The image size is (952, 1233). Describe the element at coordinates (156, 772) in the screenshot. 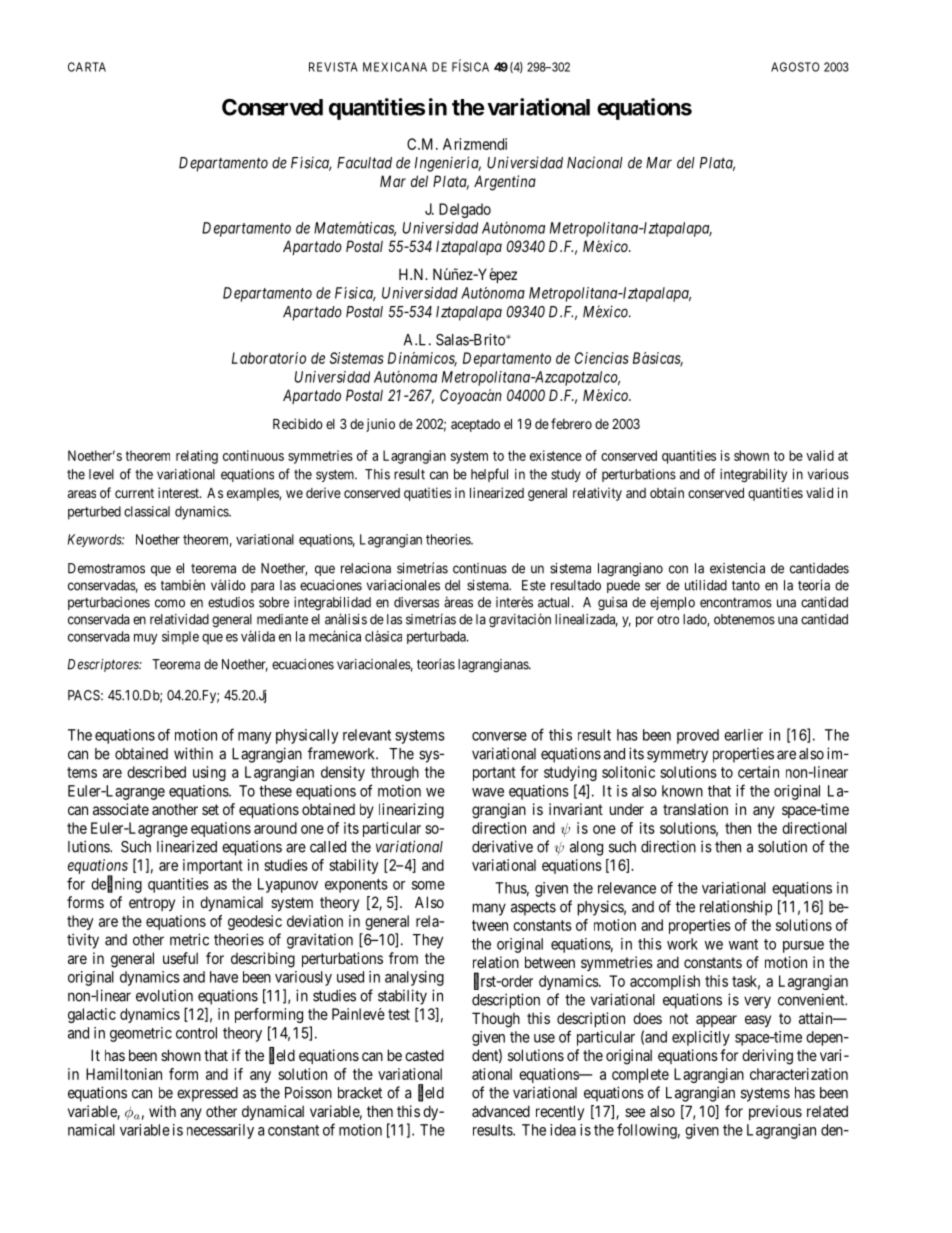

I see `described` at that location.
